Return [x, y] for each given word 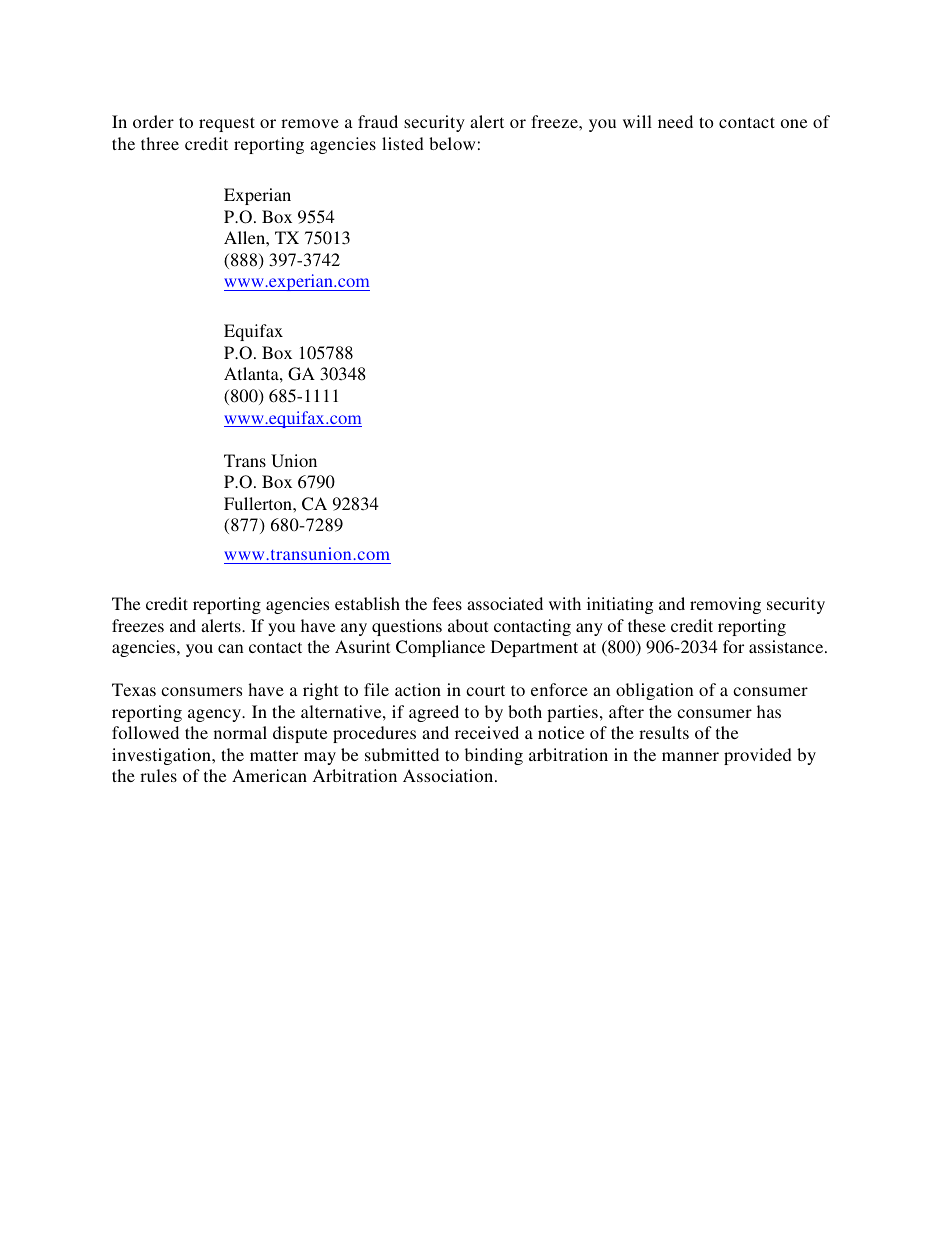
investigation [162, 756]
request [227, 124]
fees [447, 603]
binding [494, 756]
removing [725, 605]
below [452, 143]
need [675, 121]
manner [690, 756]
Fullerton [259, 503]
